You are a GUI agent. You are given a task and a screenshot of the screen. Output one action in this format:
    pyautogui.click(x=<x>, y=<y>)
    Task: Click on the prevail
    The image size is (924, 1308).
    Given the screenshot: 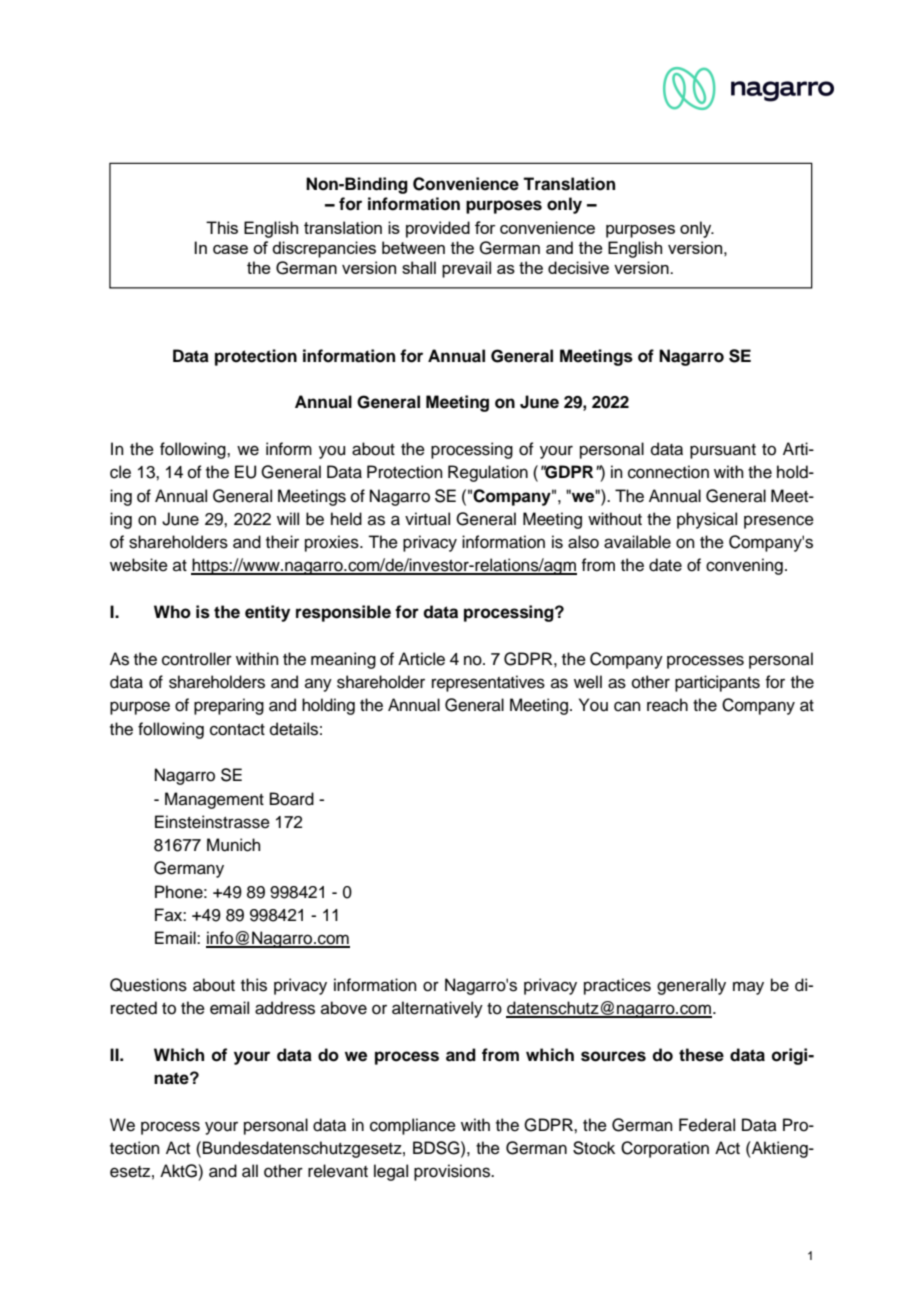 What is the action you would take?
    pyautogui.click(x=466, y=269)
